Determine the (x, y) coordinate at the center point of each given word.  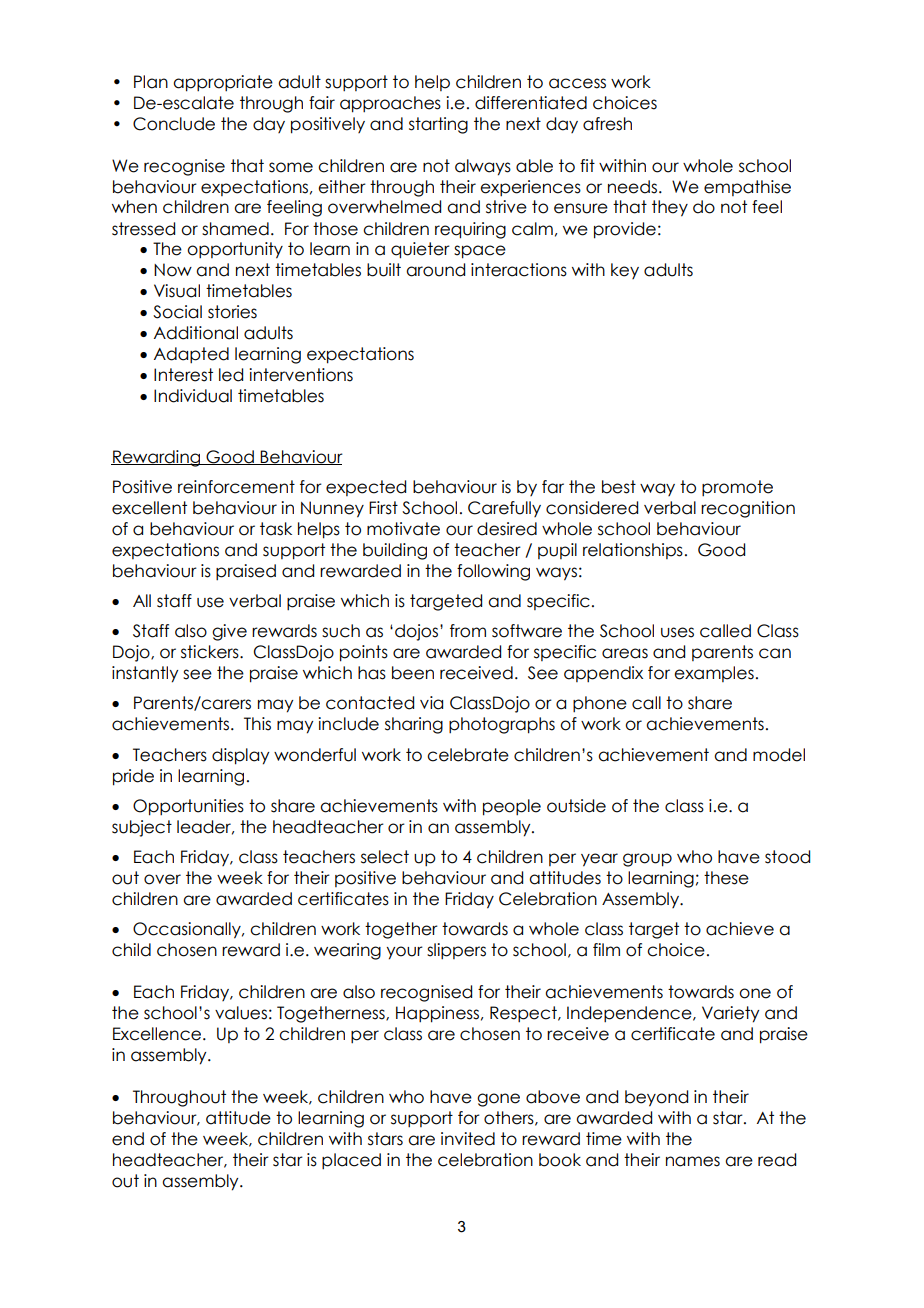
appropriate (223, 83)
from (468, 631)
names (693, 1161)
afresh (607, 124)
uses (677, 632)
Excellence (157, 1034)
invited (468, 1139)
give (229, 632)
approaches (390, 104)
